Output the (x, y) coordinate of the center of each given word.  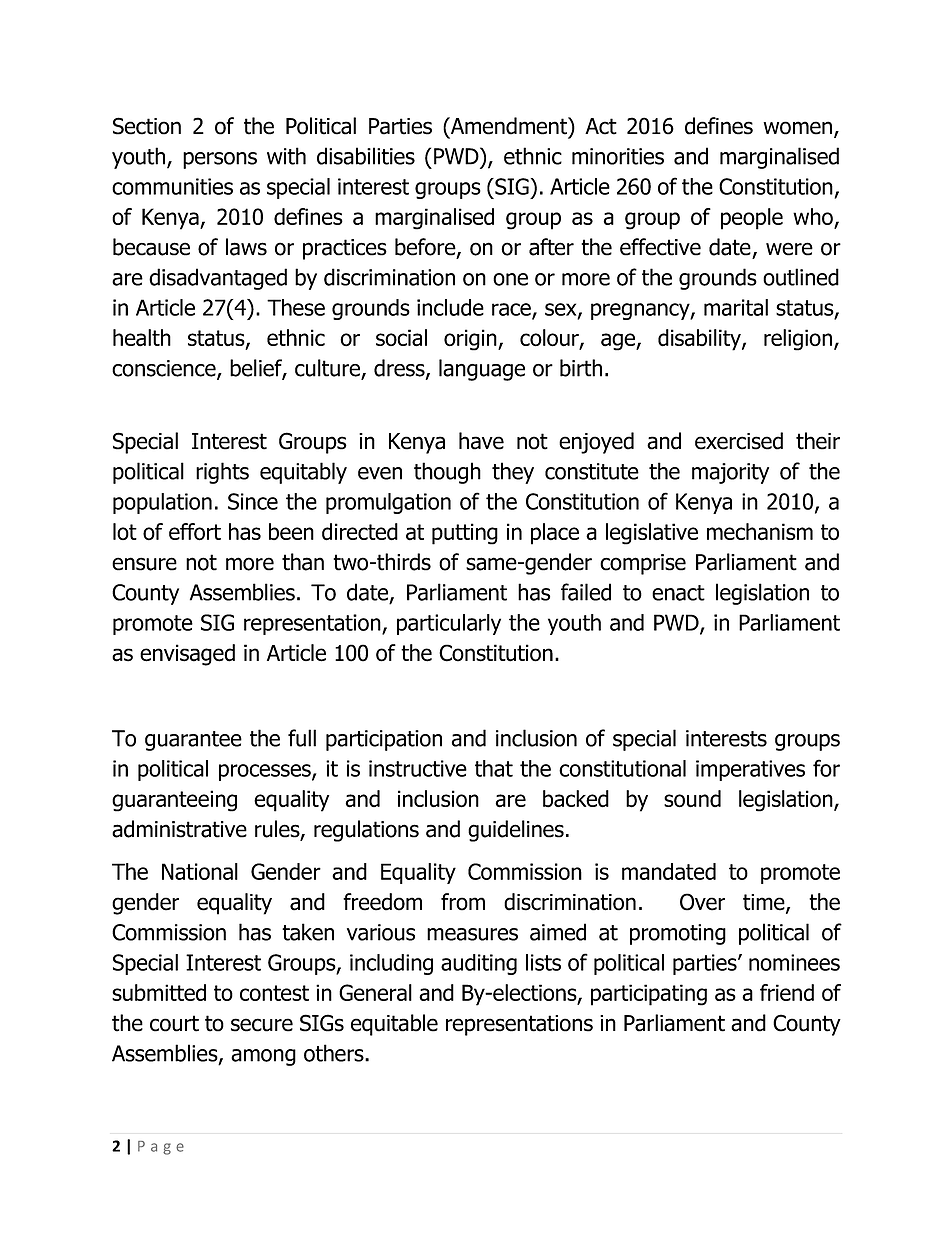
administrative (179, 829)
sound (692, 799)
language (482, 370)
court (174, 1023)
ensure (144, 564)
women (797, 128)
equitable (394, 1025)
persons (220, 160)
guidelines (516, 831)
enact (678, 593)
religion (798, 340)
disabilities (366, 156)
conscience (165, 369)
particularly (449, 624)
